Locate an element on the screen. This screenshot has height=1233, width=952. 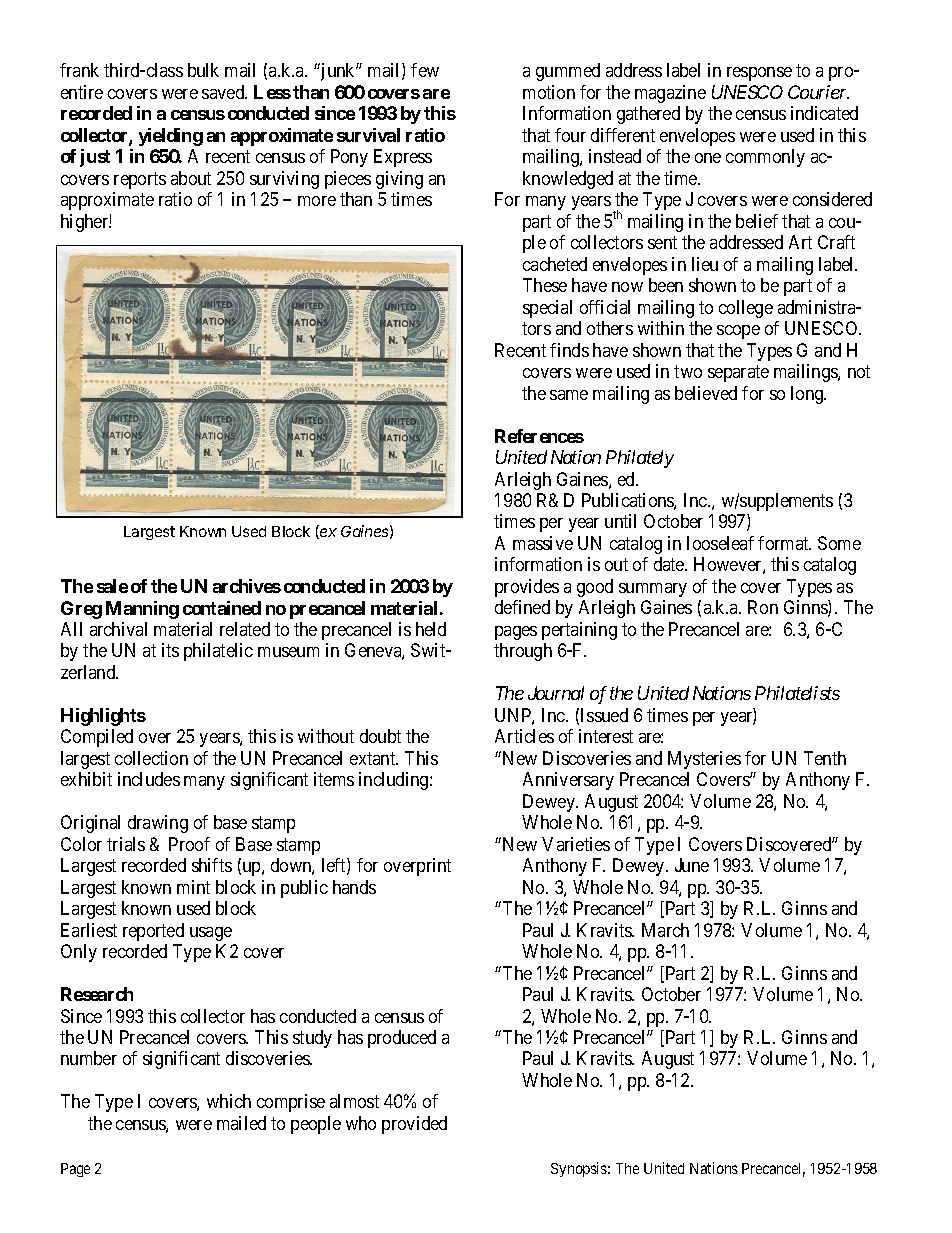
Mysteries is located at coordinates (704, 760).
